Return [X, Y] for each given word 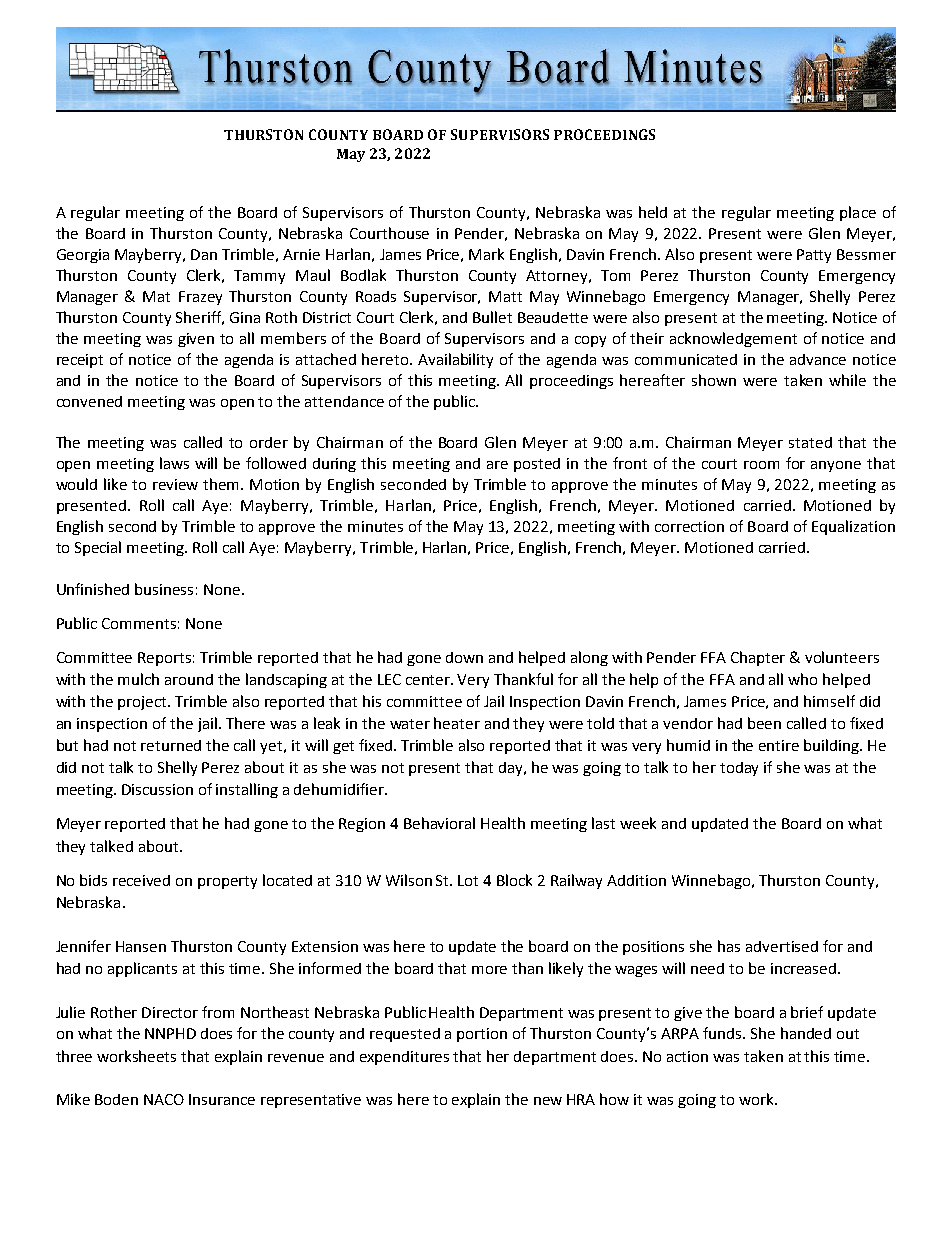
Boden [116, 1099]
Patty [814, 256]
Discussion [157, 789]
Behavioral [439, 823]
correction [689, 526]
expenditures [404, 1058]
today [739, 769]
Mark [486, 254]
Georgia [83, 256]
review [175, 484]
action [687, 1056]
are [497, 465]
